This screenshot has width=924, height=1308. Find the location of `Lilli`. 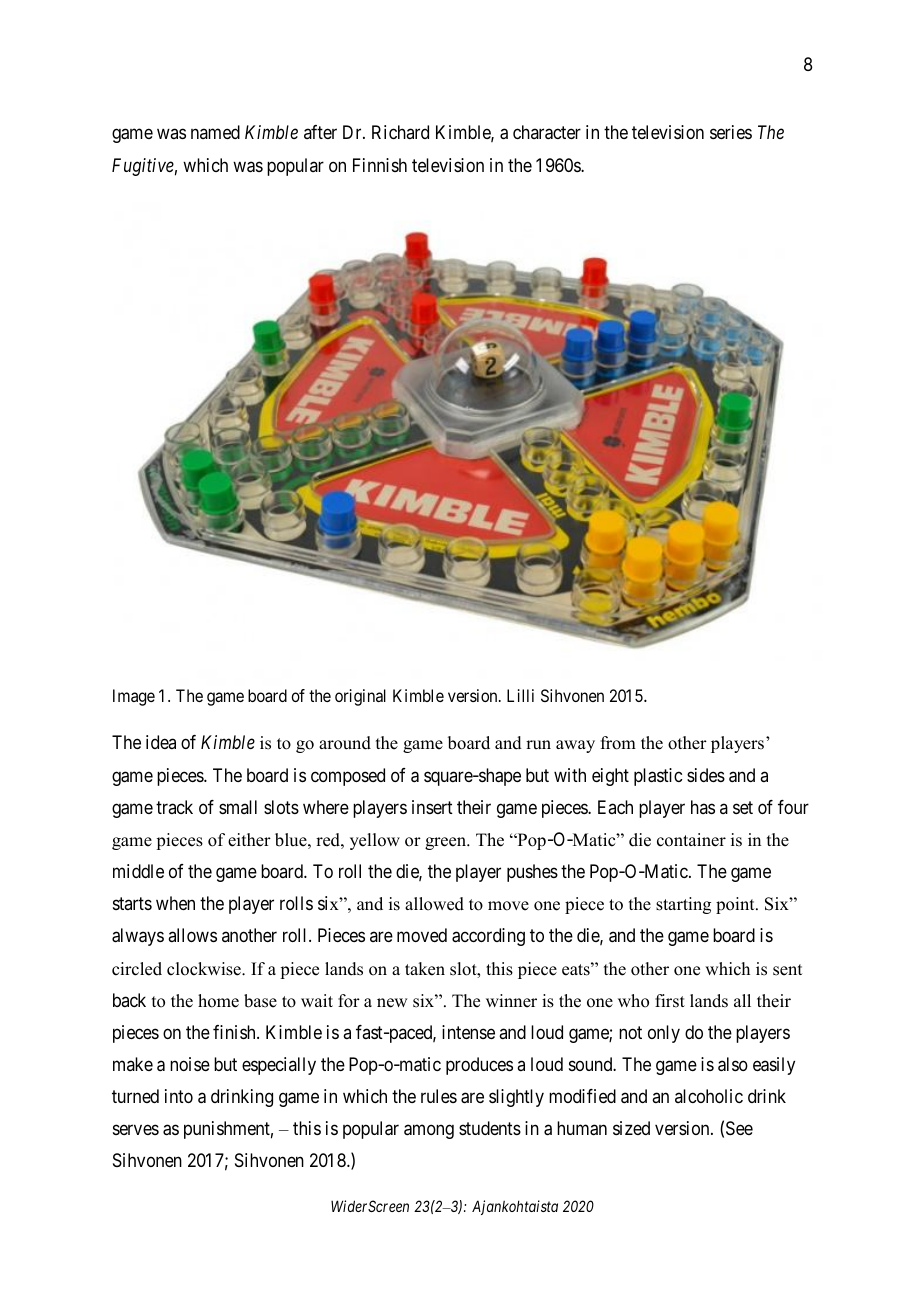

Lilli is located at coordinates (520, 695).
